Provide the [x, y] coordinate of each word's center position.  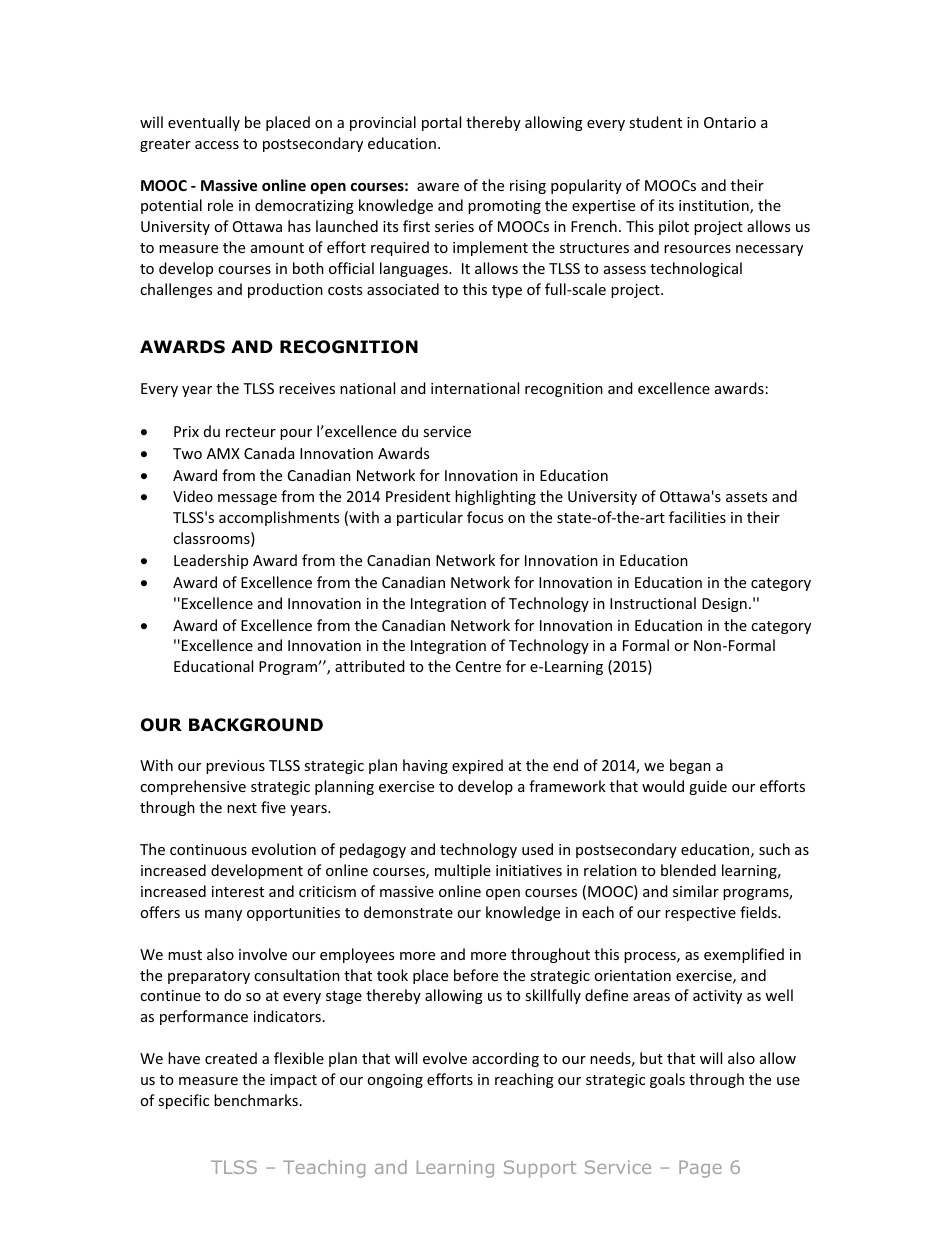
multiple [463, 871]
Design [724, 605]
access [217, 145]
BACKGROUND [256, 725]
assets [746, 497]
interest [238, 891]
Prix [186, 431]
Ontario [730, 122]
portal [441, 123]
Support [540, 1169]
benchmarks [256, 1100]
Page [700, 1169]
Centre [478, 666]
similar [696, 891]
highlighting [495, 497]
